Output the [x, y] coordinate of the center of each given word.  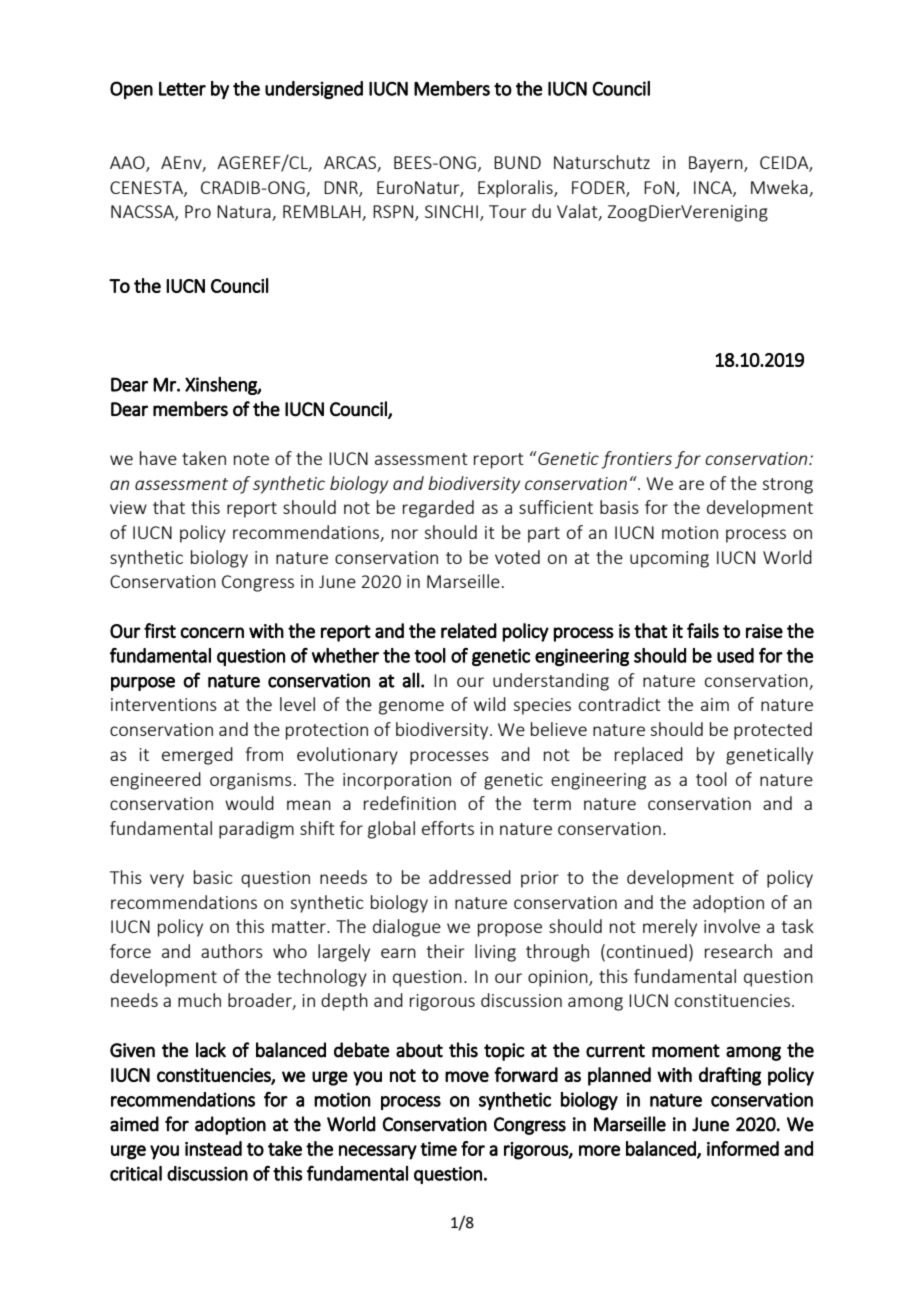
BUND [517, 162]
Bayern [717, 164]
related [469, 630]
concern [212, 632]
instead [213, 1148]
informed [743, 1148]
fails [703, 630]
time [438, 1149]
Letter [182, 89]
